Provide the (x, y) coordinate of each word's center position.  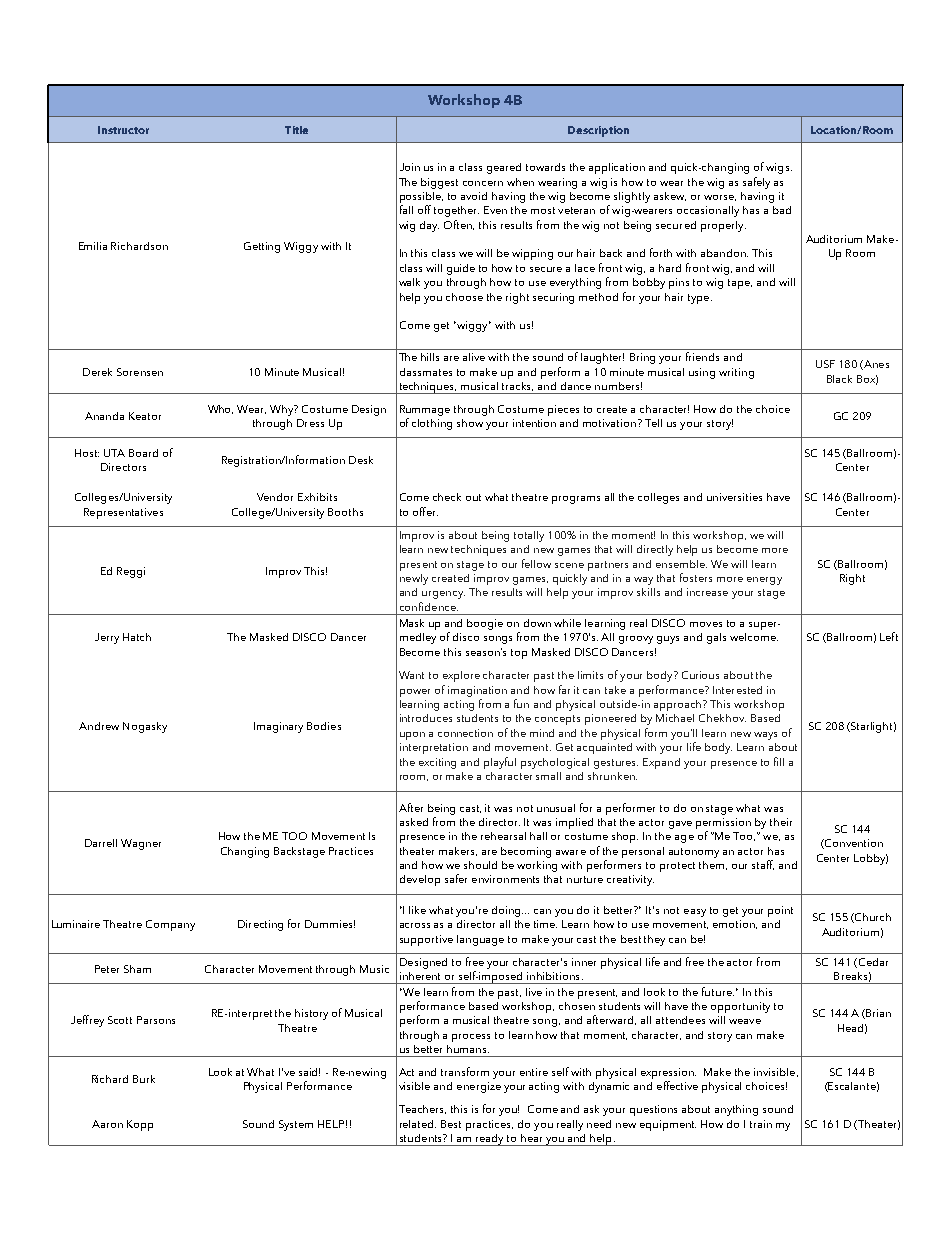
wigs (779, 168)
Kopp (140, 1125)
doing (507, 911)
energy (764, 581)
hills (430, 357)
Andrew (99, 726)
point (780, 911)
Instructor (123, 130)
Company (170, 925)
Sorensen (140, 372)
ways (765, 736)
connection (465, 733)
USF (825, 364)
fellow (536, 563)
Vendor (275, 497)
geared (504, 168)
